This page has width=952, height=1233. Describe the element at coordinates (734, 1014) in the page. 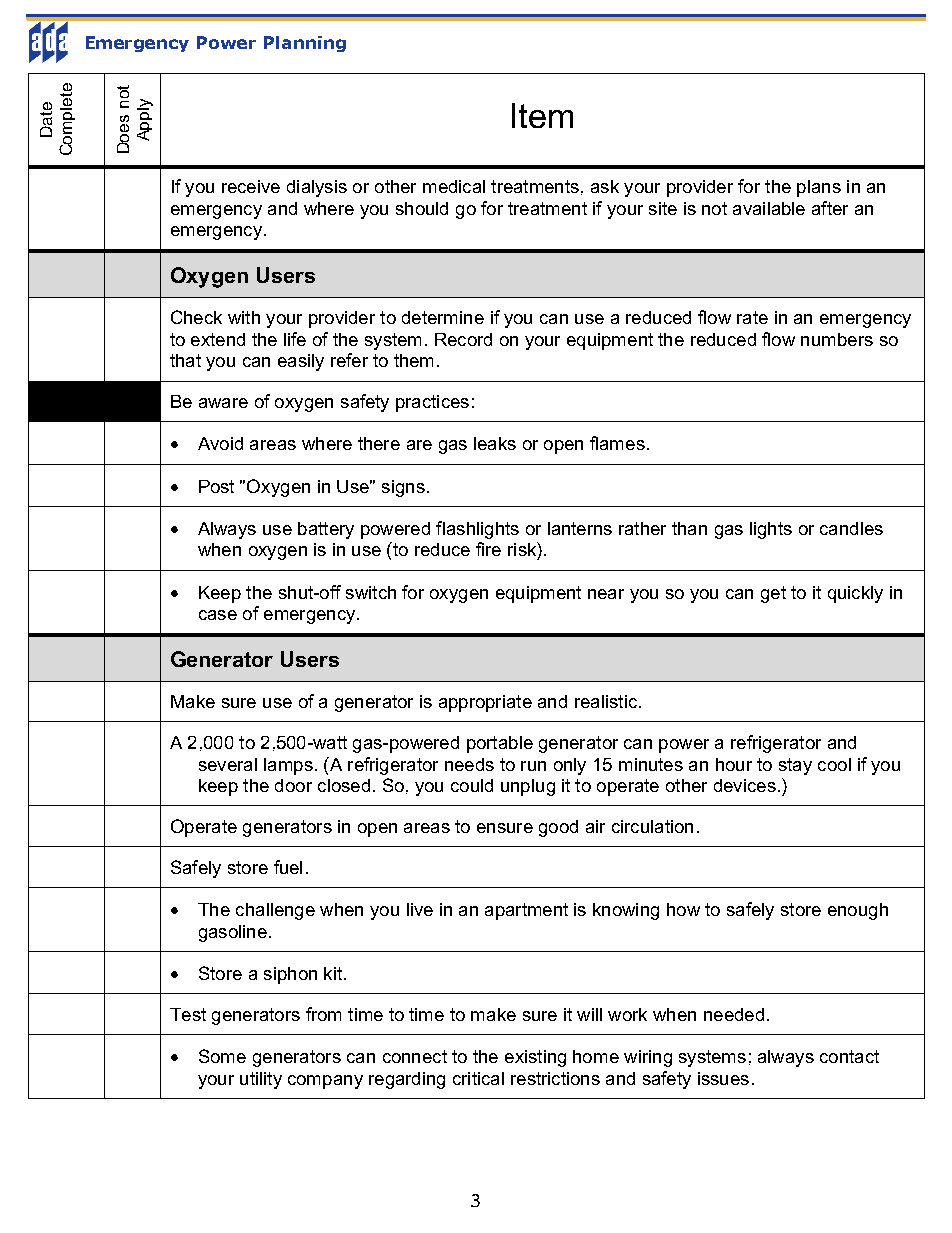

I see `needed` at that location.
